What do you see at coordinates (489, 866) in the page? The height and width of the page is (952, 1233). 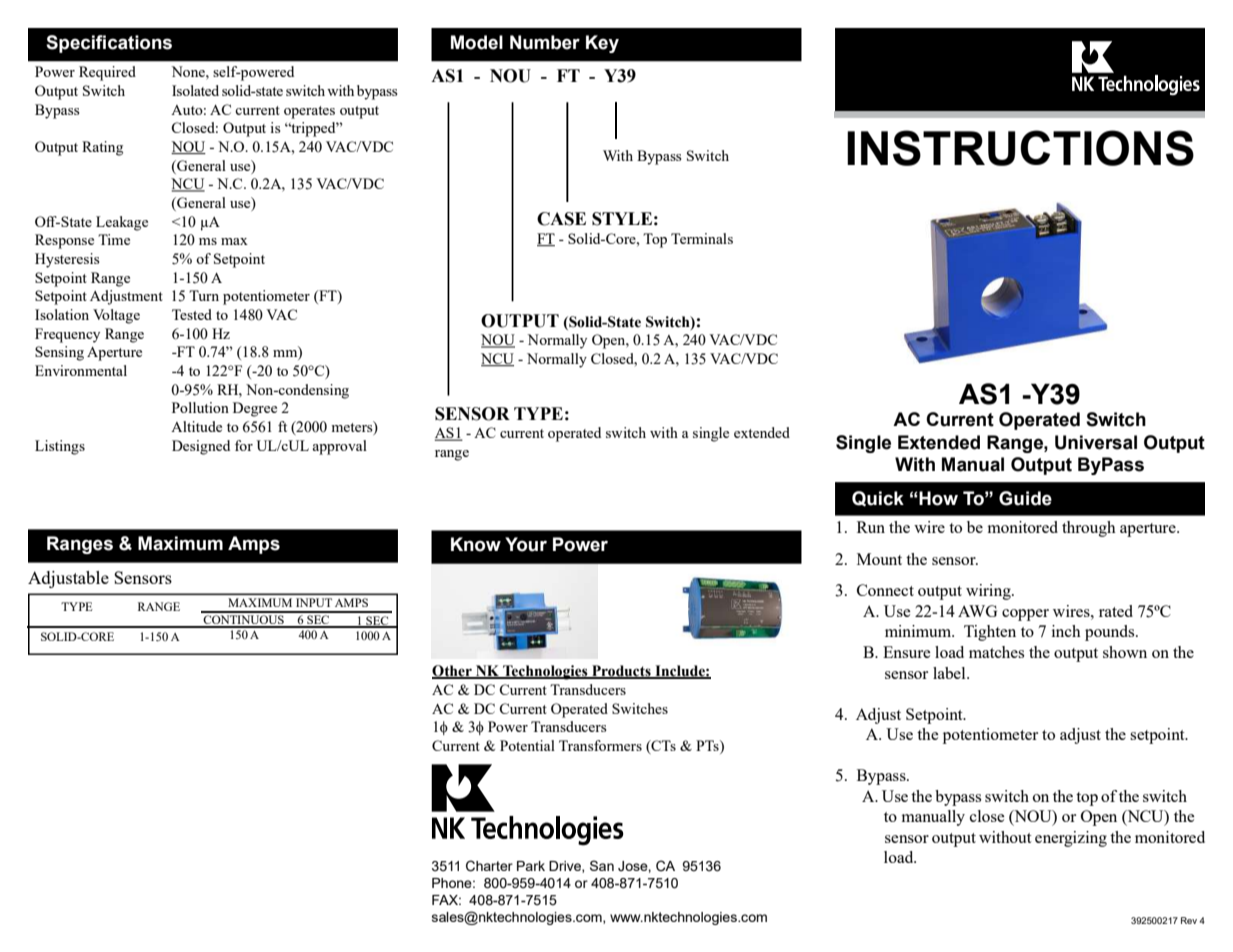 I see `Charter` at bounding box center [489, 866].
